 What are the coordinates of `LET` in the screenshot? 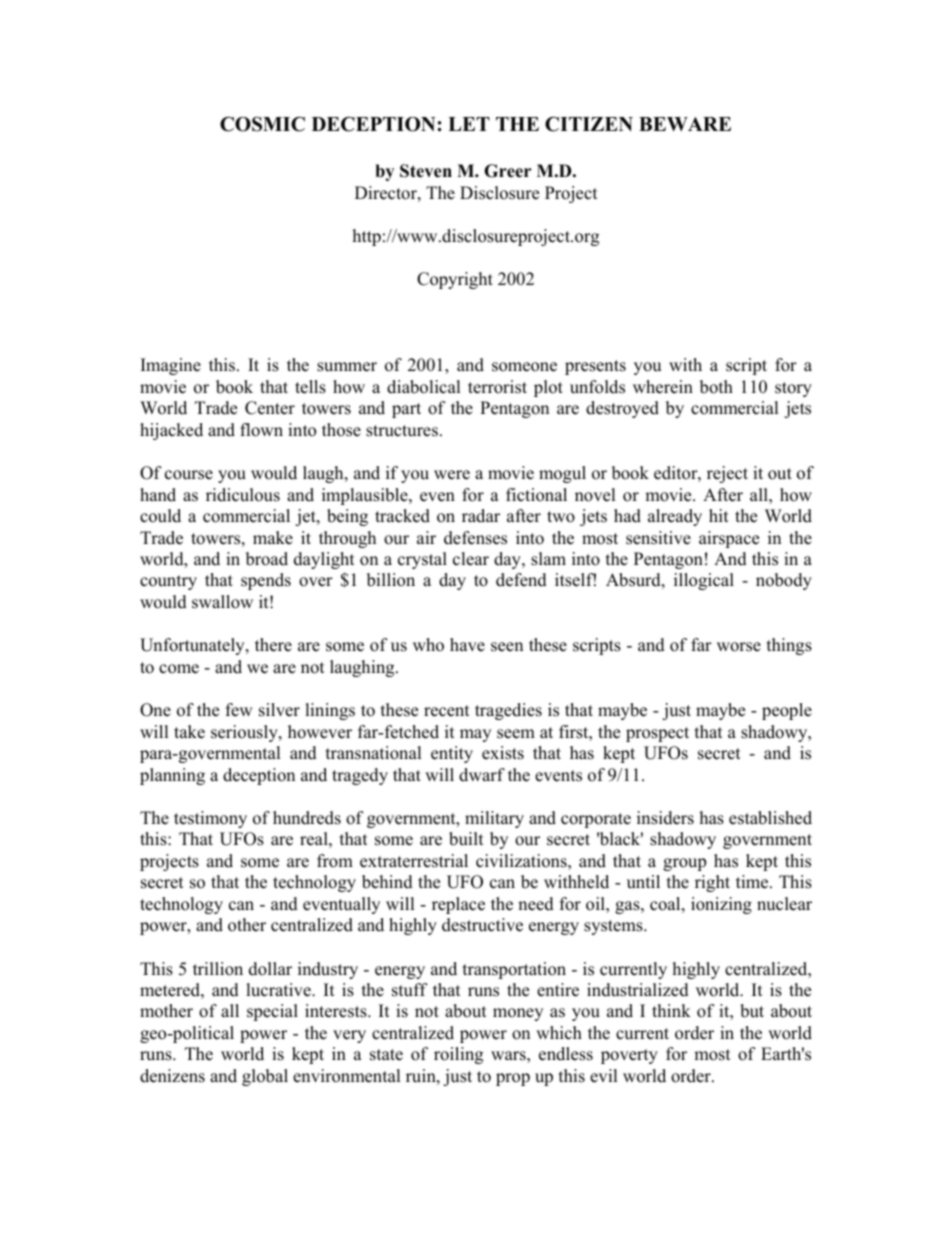 It's located at (469, 124).
